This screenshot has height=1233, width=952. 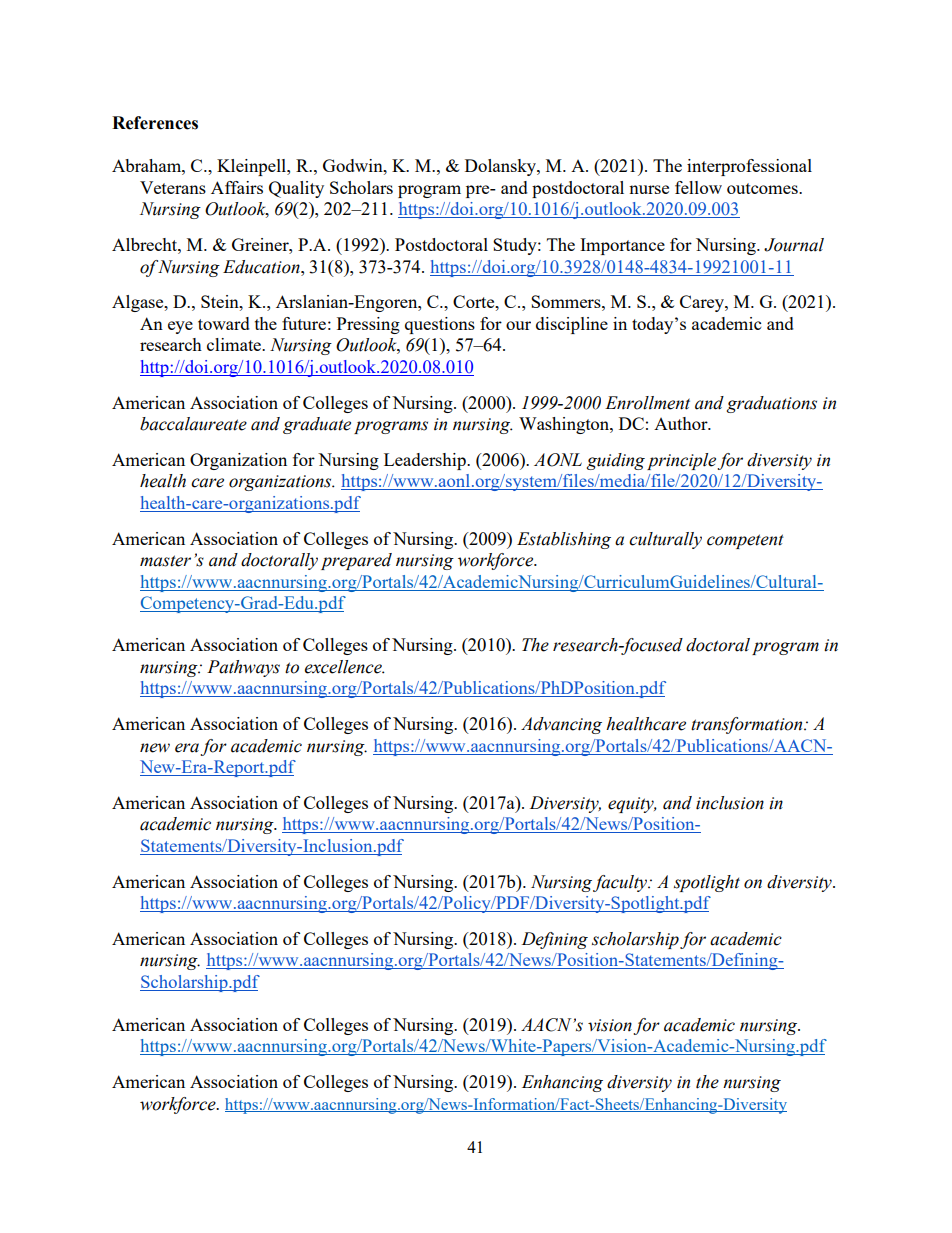 I want to click on nurse, so click(x=649, y=189).
